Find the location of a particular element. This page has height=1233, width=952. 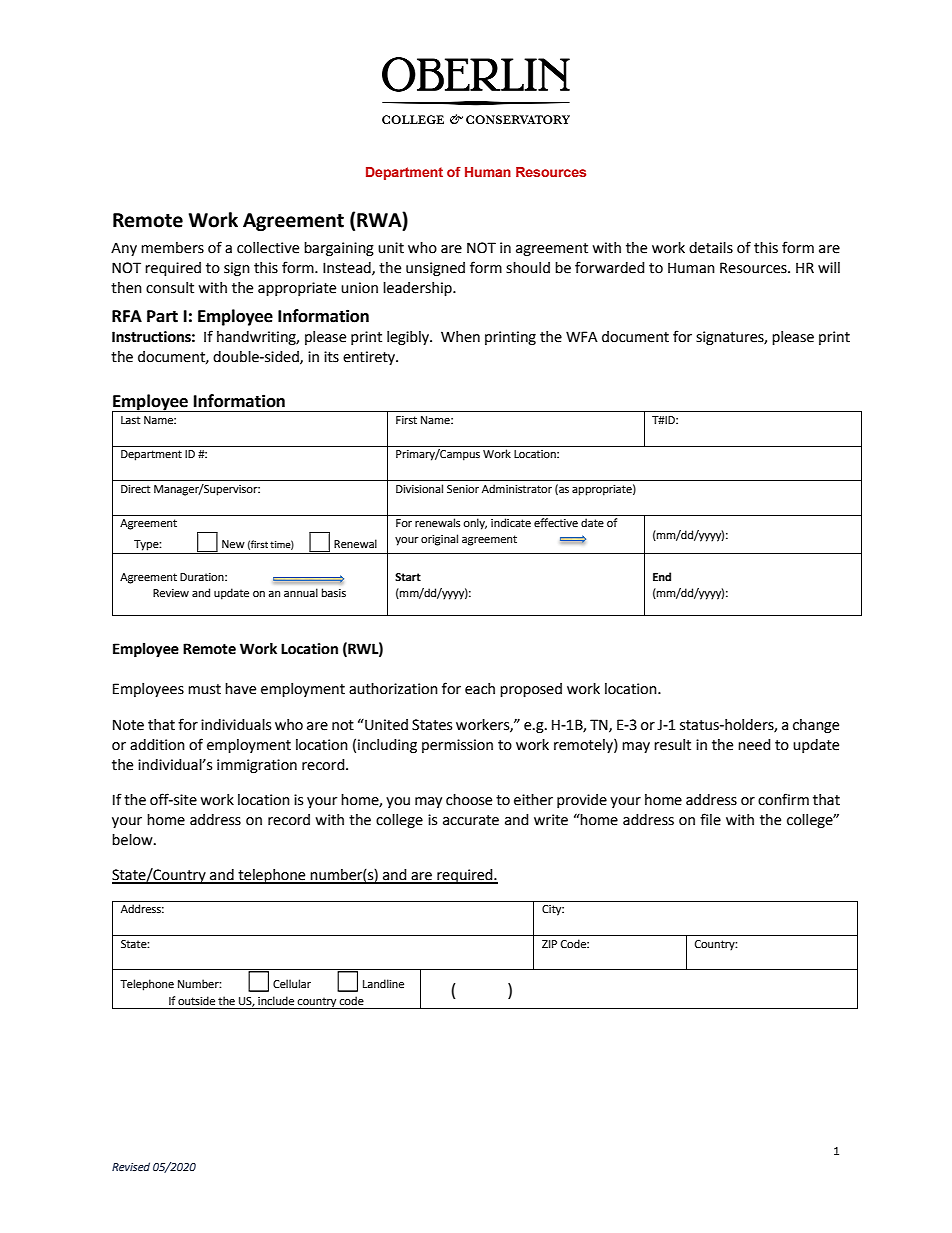

outside is located at coordinates (196, 1001).
